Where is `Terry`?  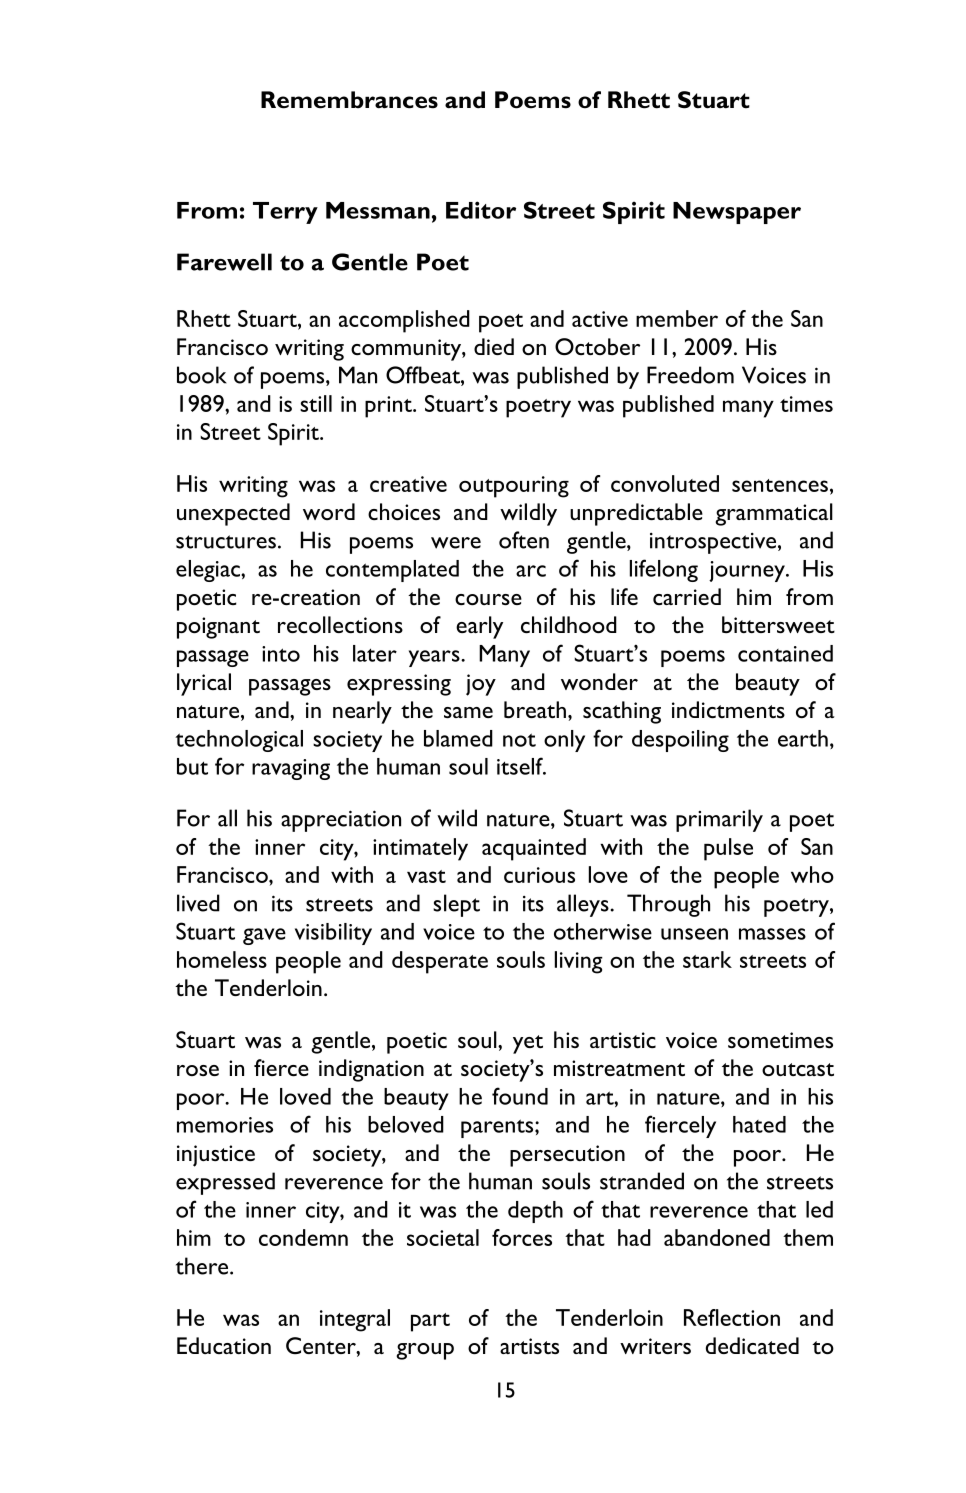 Terry is located at coordinates (285, 213).
